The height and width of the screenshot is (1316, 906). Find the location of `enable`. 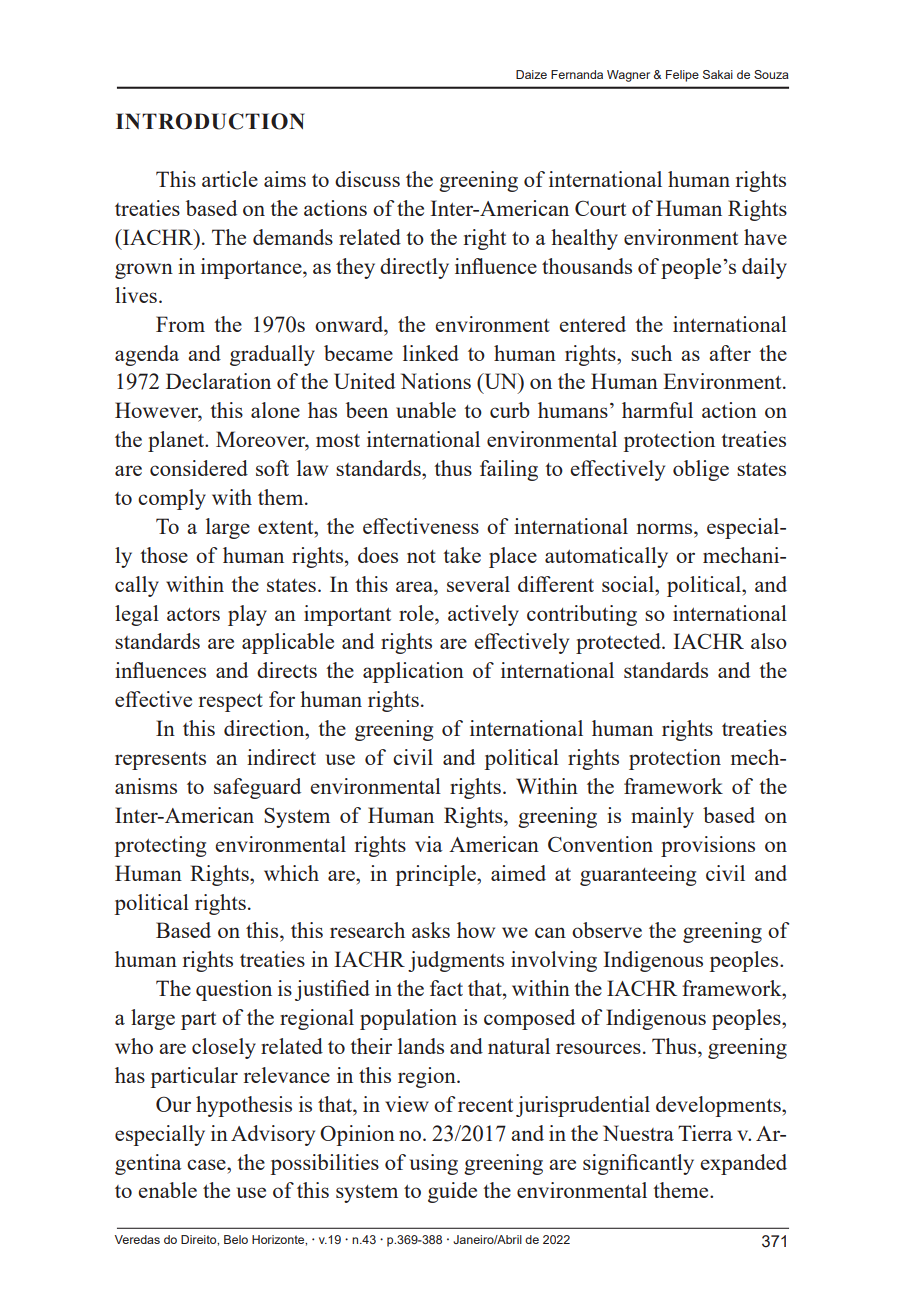

enable is located at coordinates (167, 1190).
